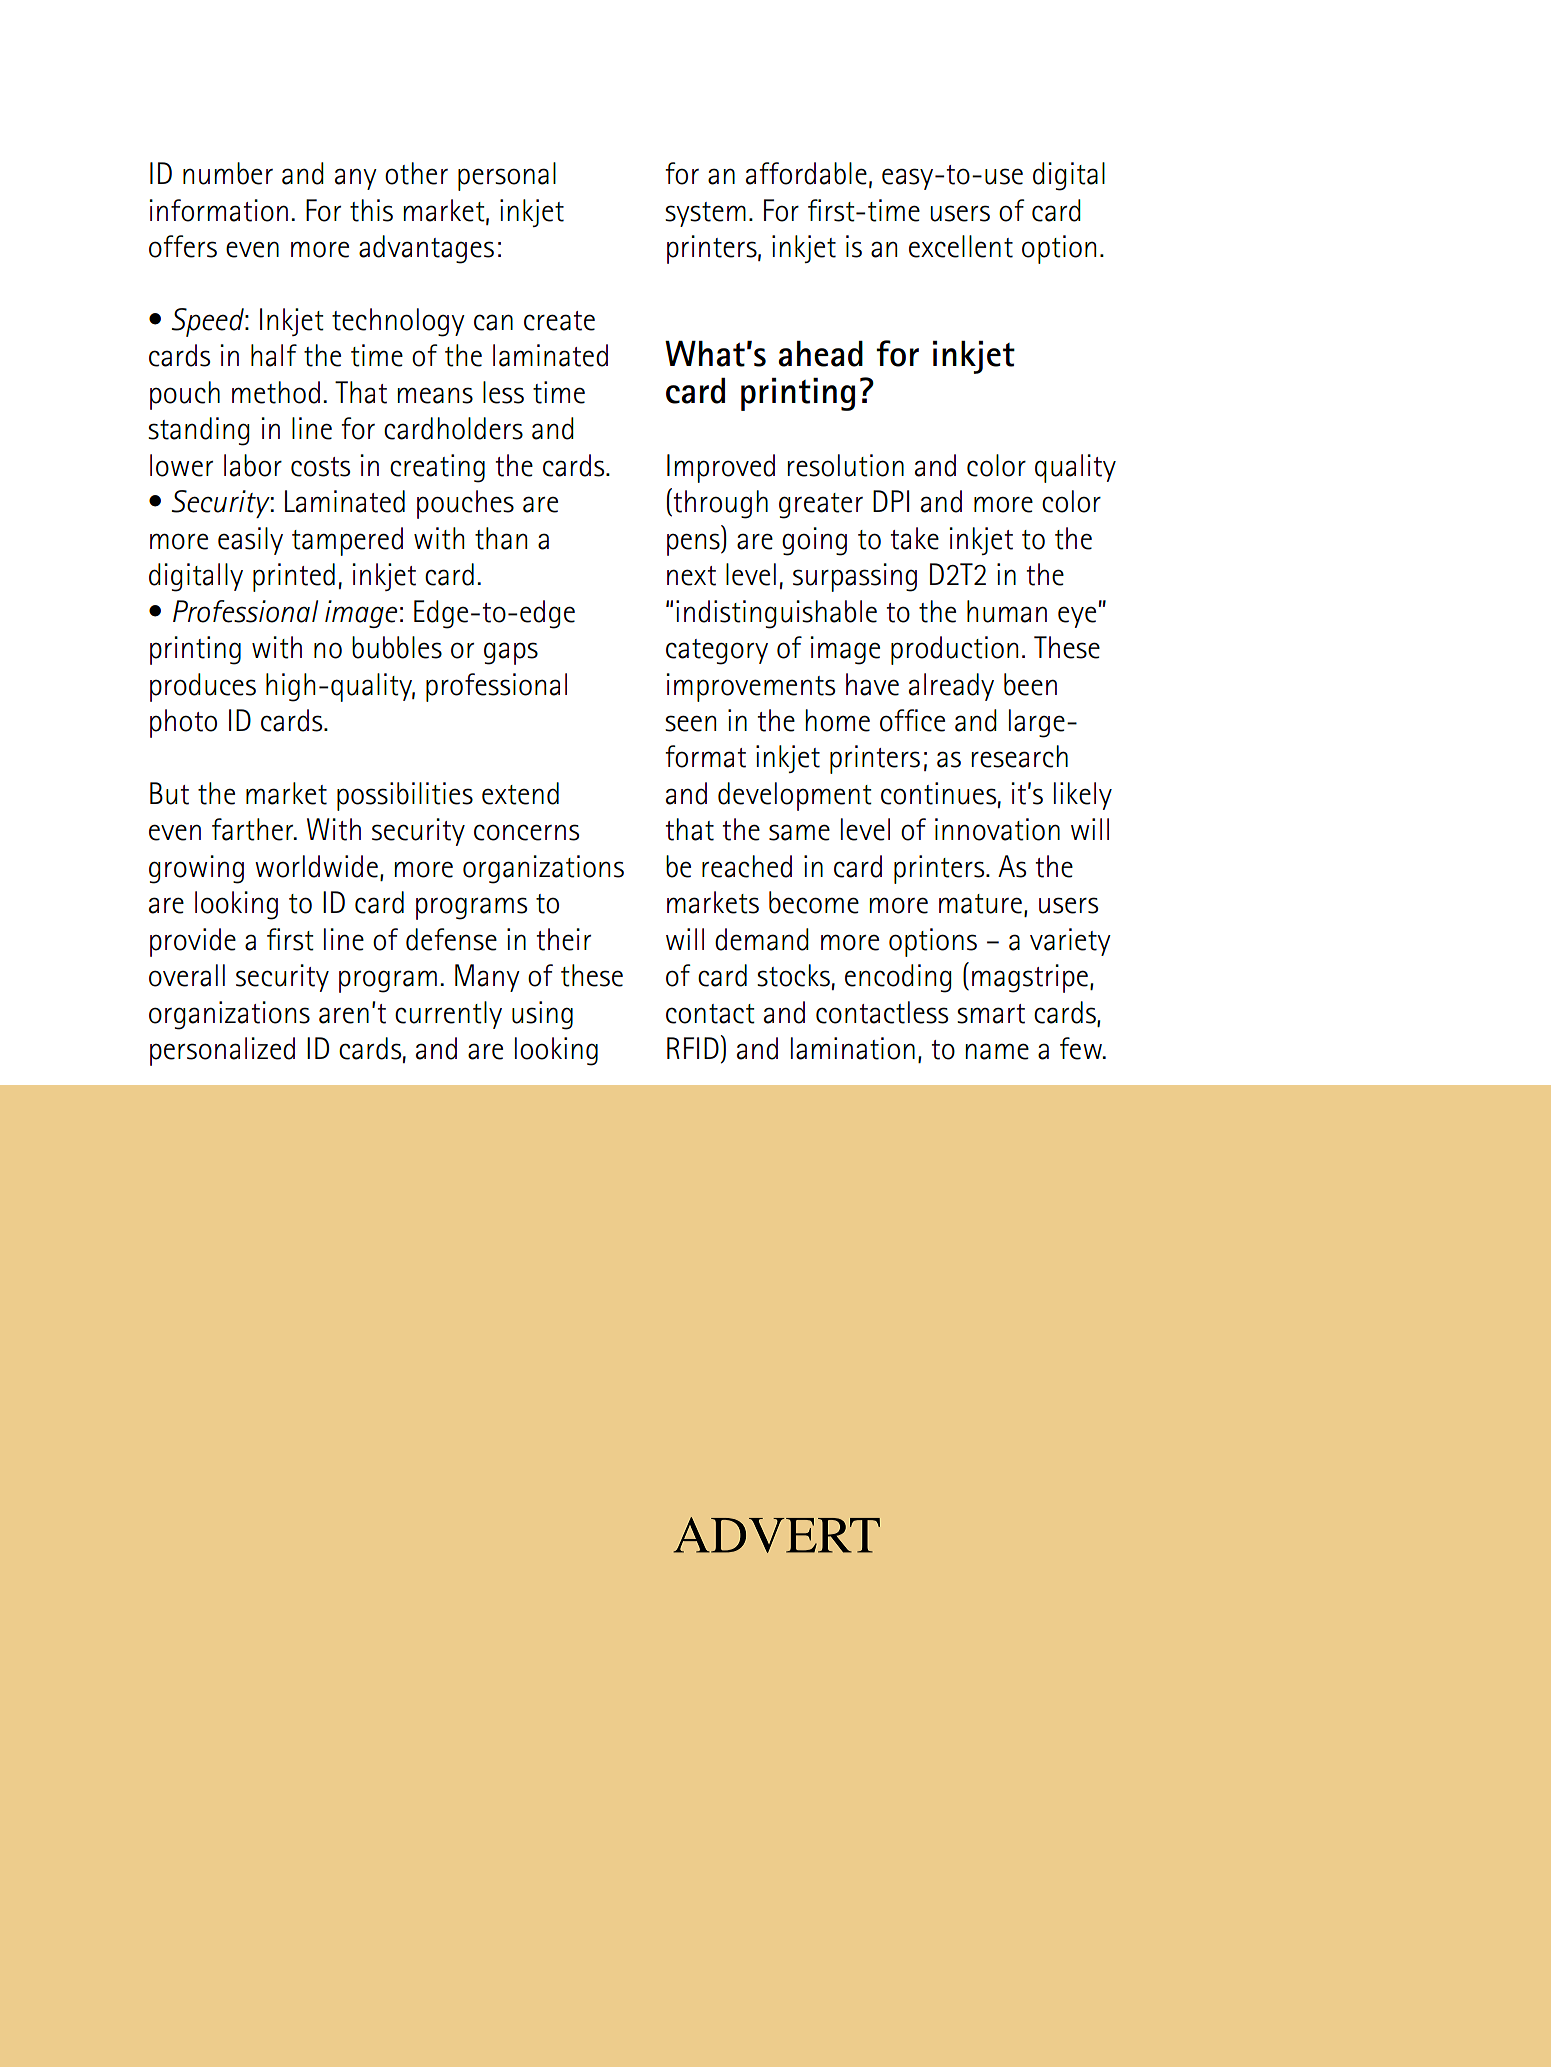  Describe the element at coordinates (693, 1048) in the screenshot. I see `RFID` at that location.
